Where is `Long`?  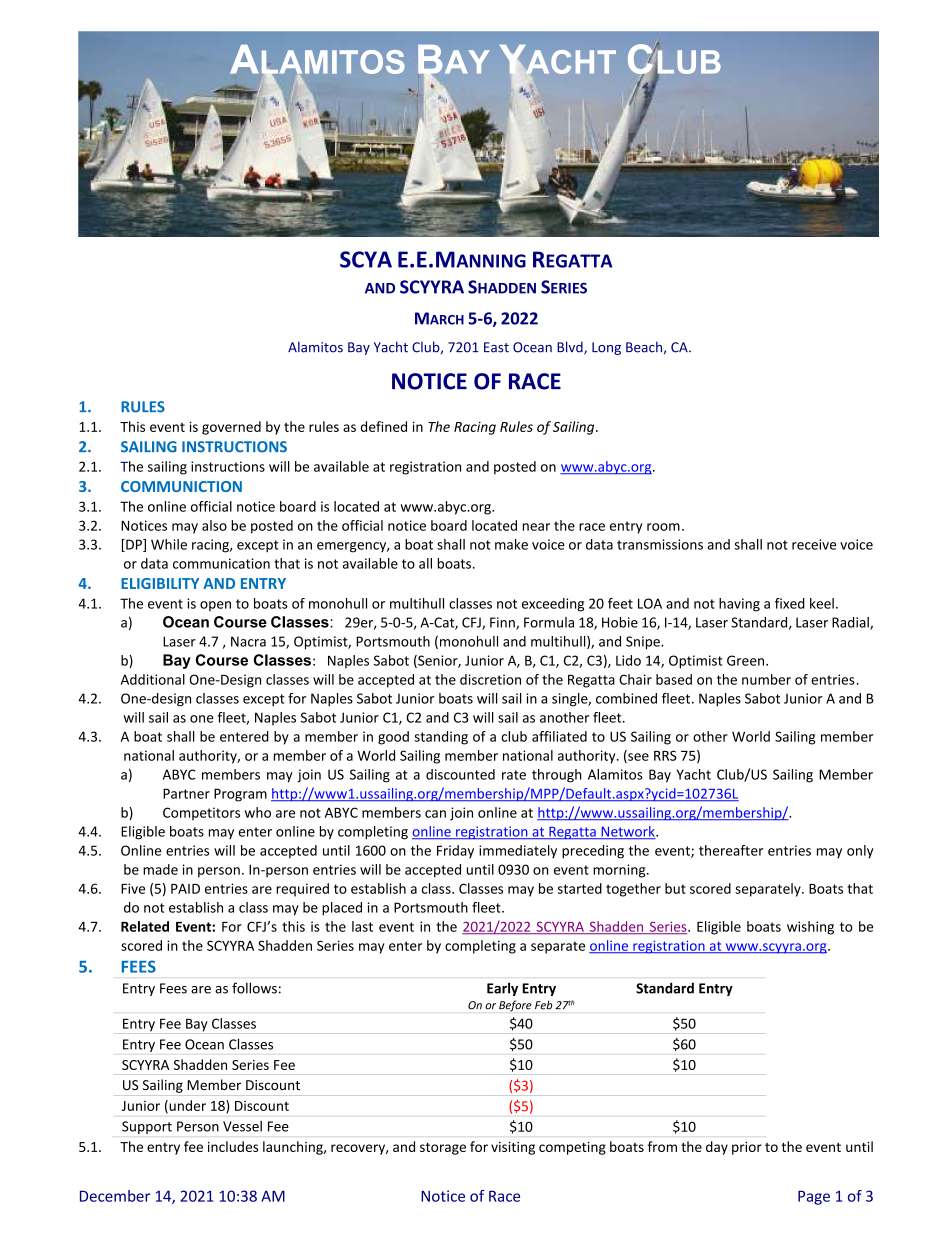
Long is located at coordinates (606, 348).
